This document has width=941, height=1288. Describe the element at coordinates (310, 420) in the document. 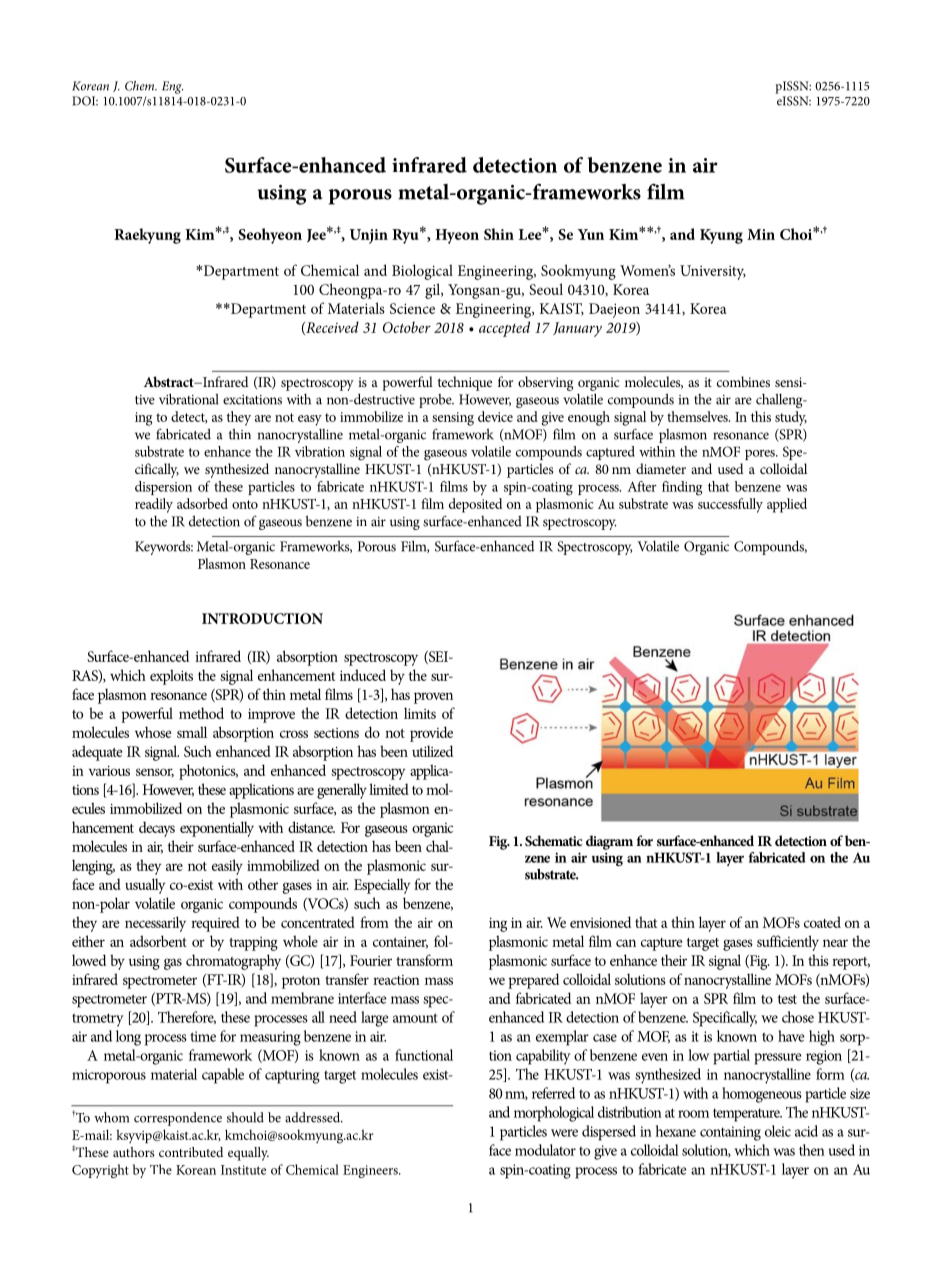

I see `easy` at that location.
